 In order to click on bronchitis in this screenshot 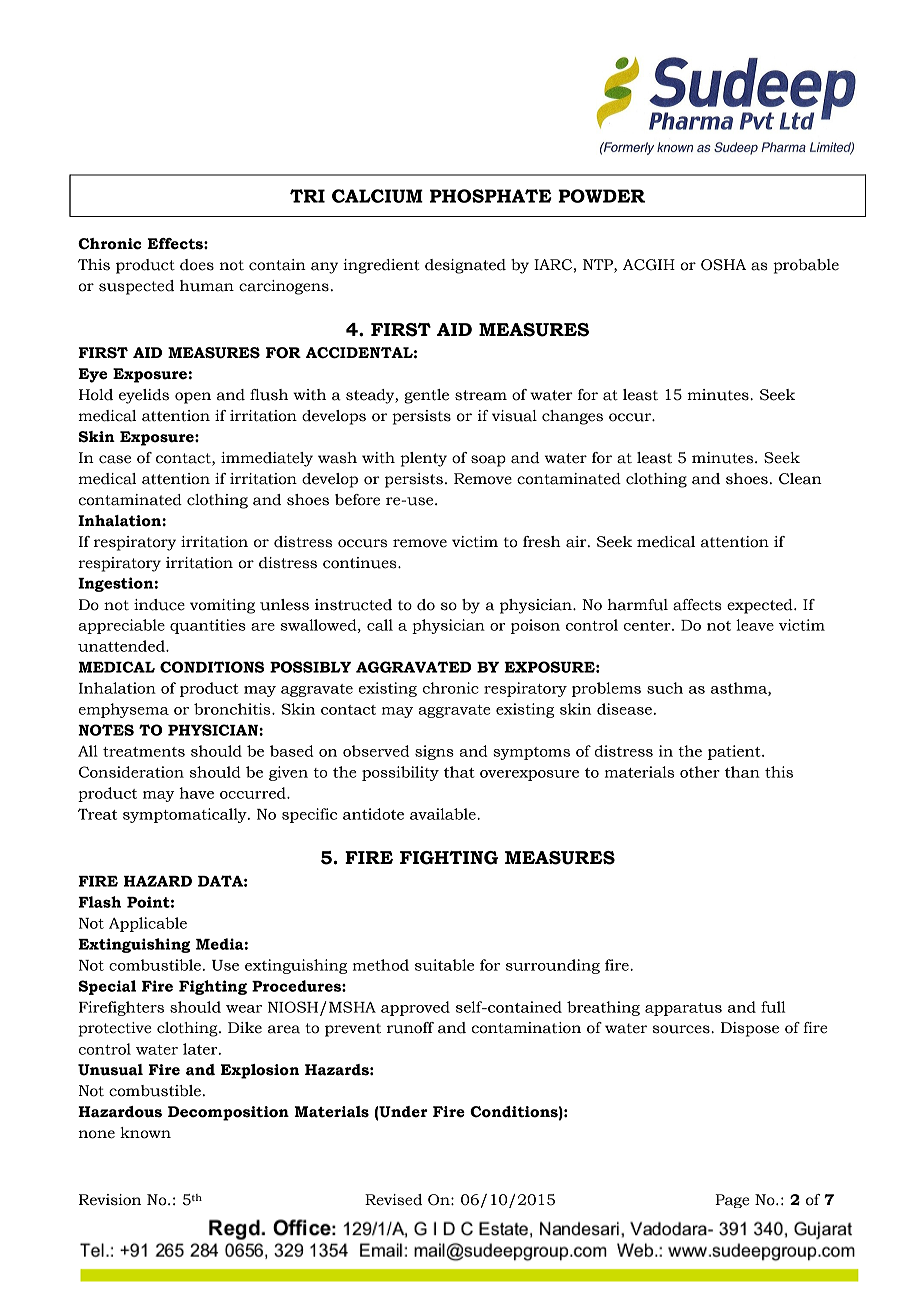, I will do `click(233, 709)`.
